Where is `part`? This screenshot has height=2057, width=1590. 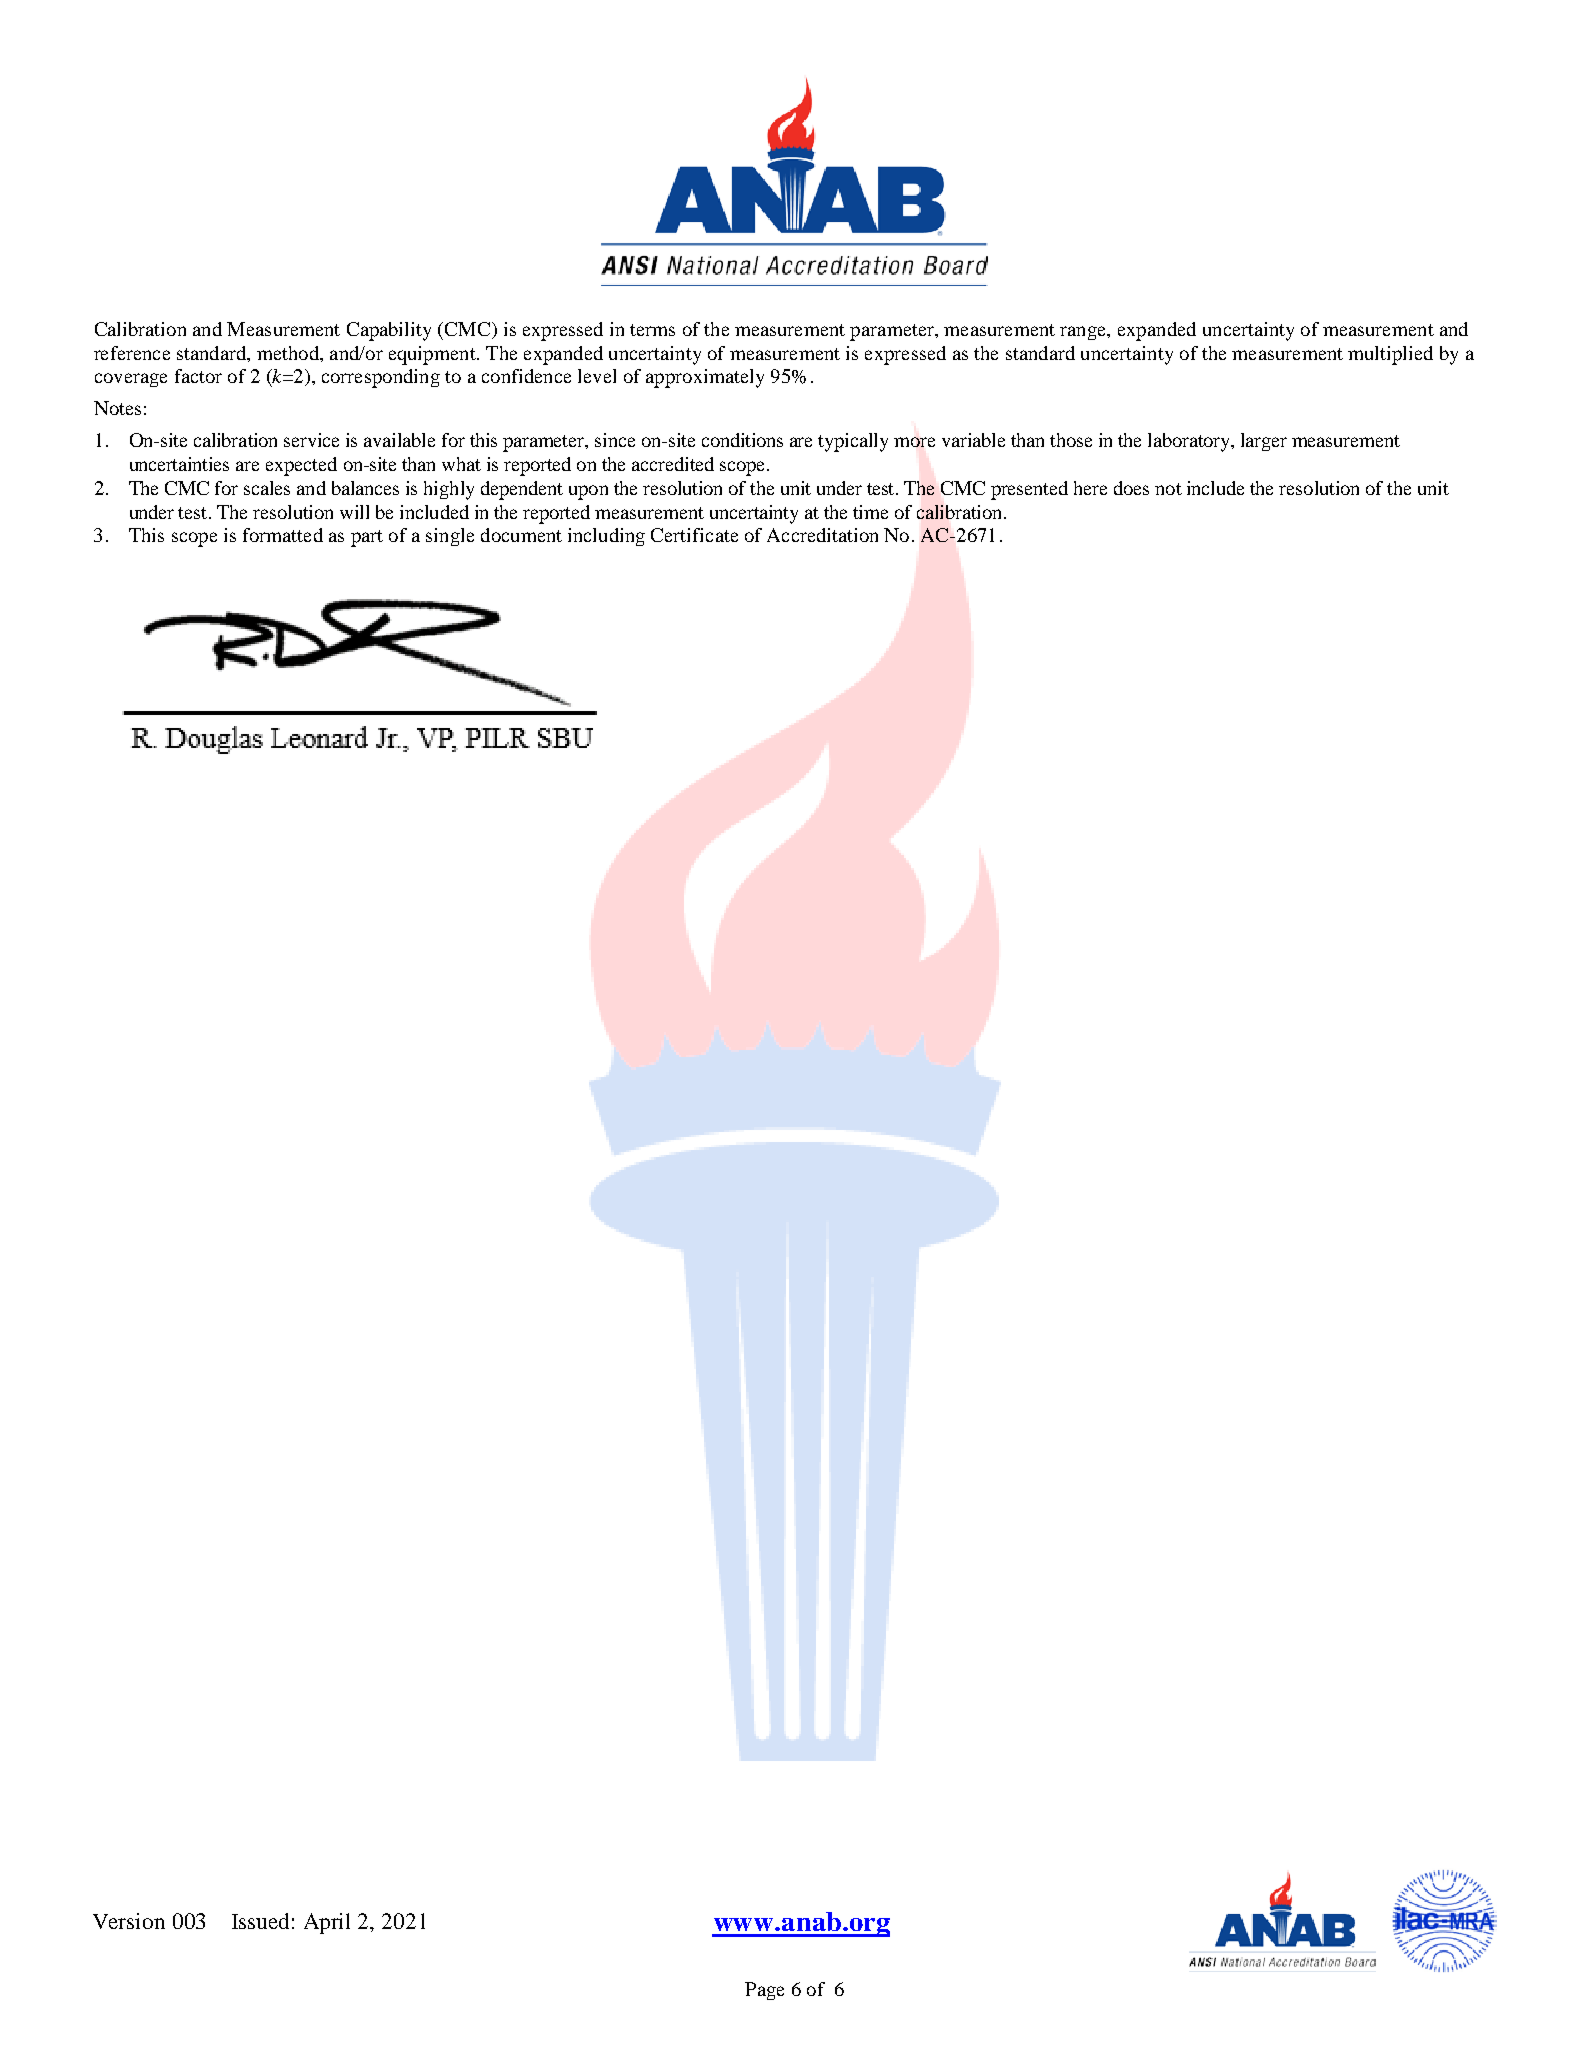
part is located at coordinates (367, 538).
